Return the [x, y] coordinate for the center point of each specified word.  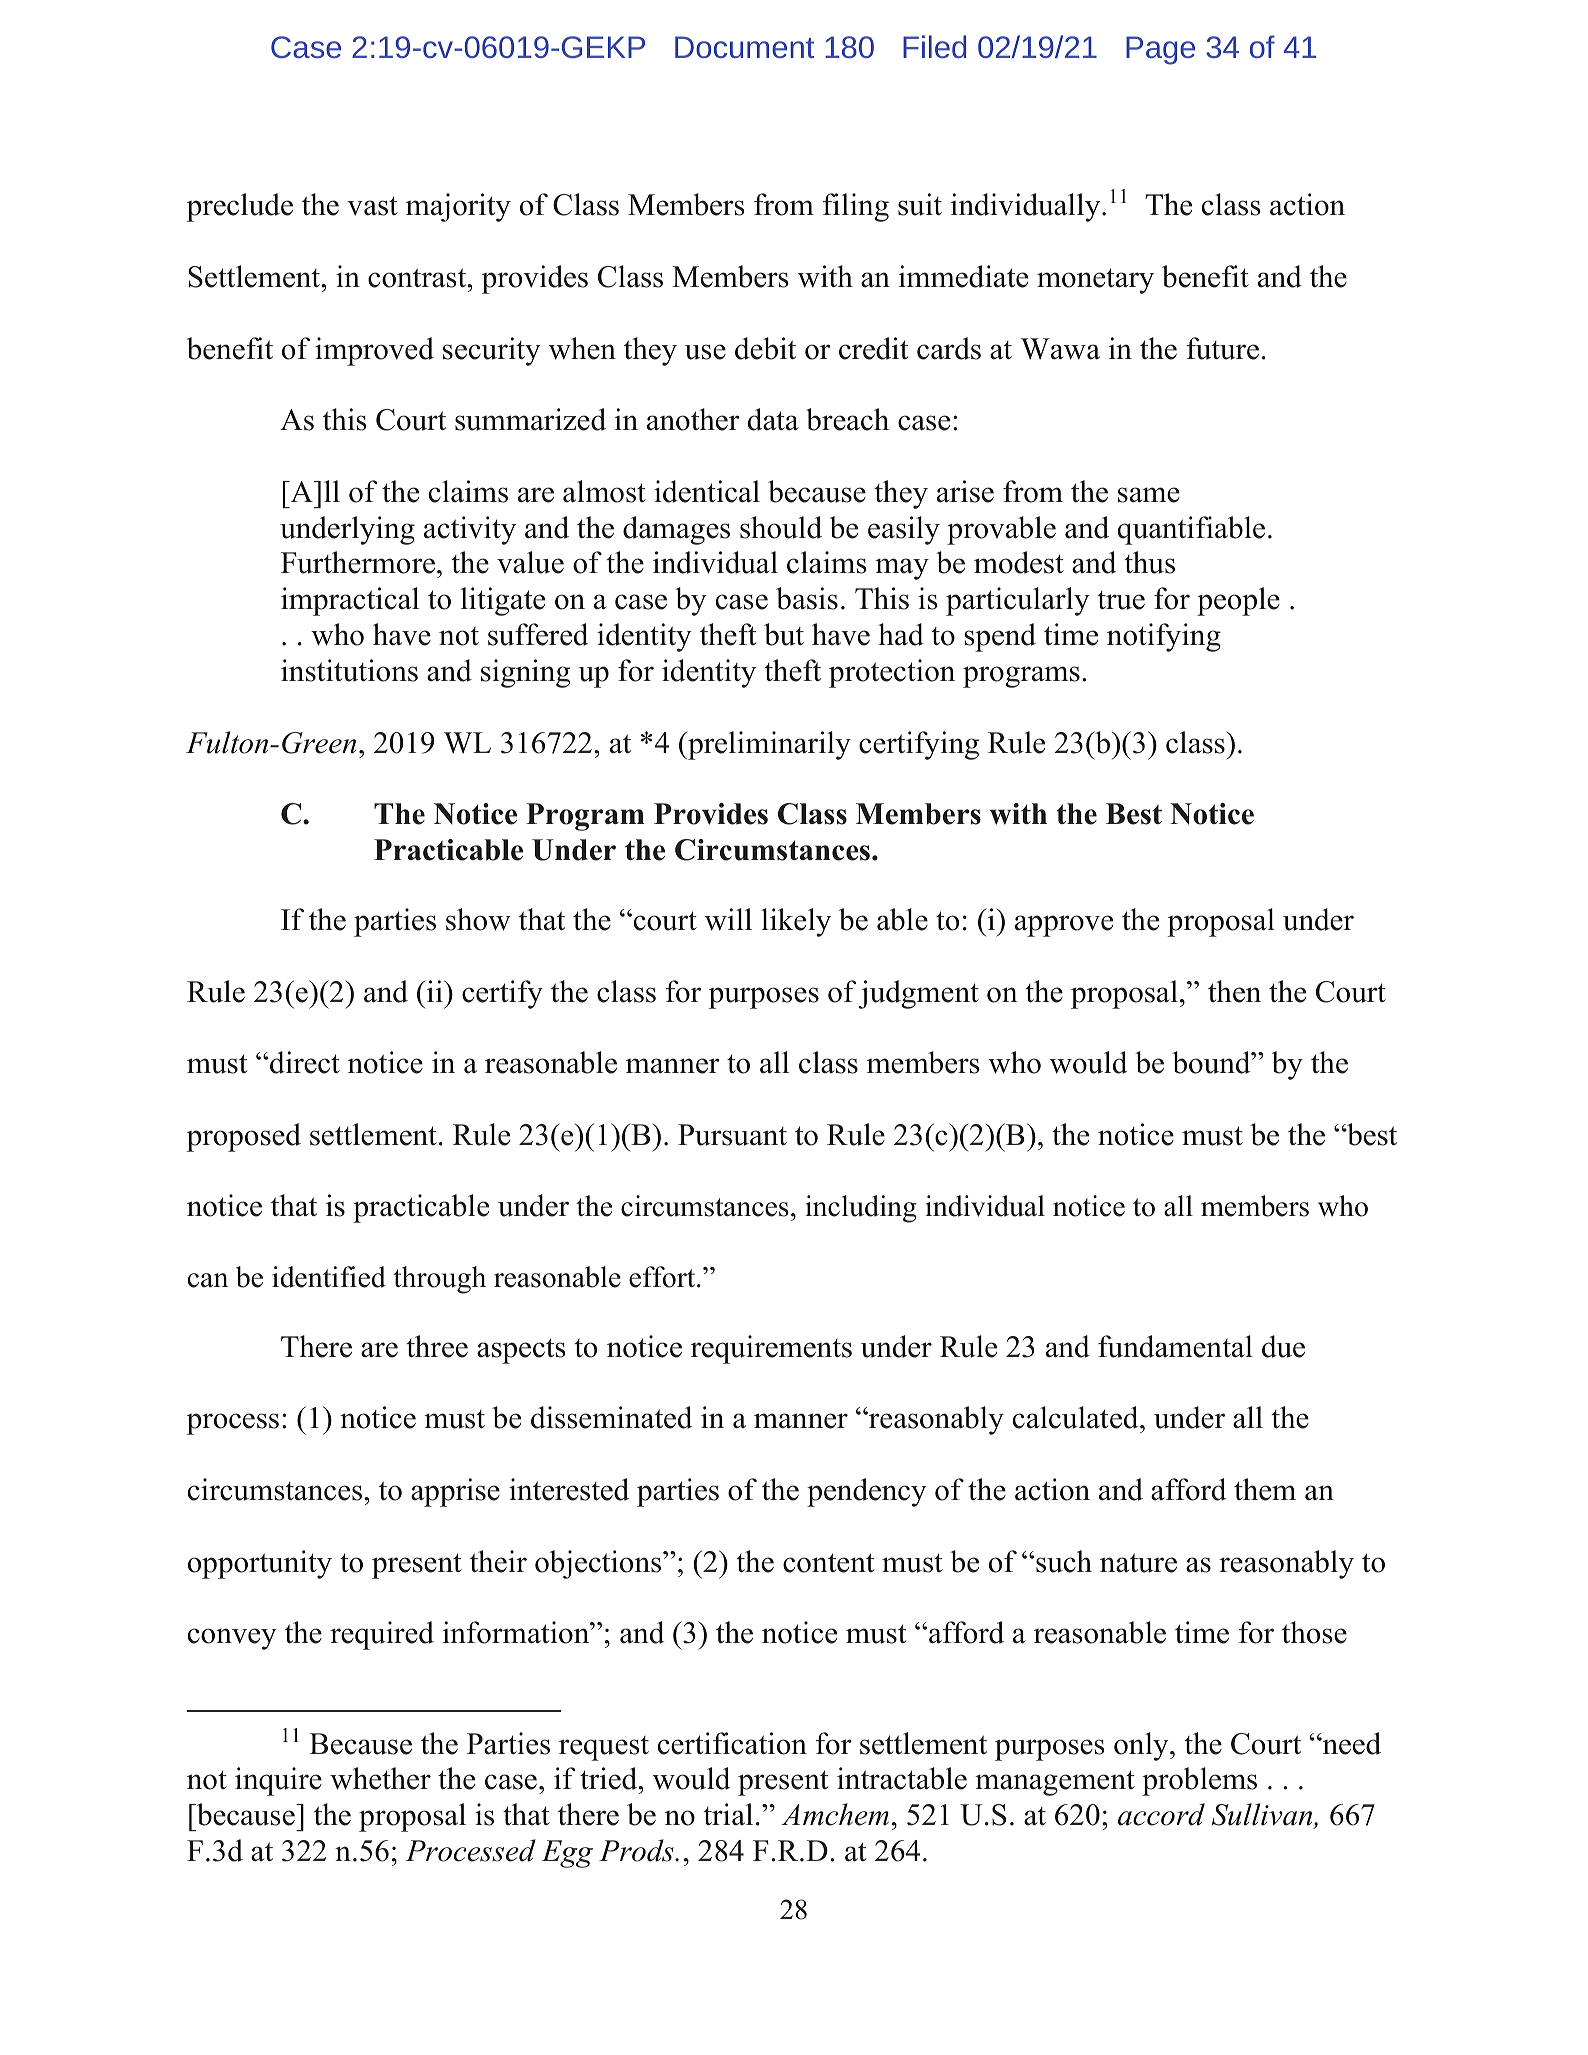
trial [728, 1814]
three [437, 1346]
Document [744, 47]
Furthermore [359, 562]
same [1149, 495]
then [1234, 991]
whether [380, 1778]
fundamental [1175, 1346]
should [781, 527]
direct [305, 1062]
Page [1160, 50]
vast [372, 206]
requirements [771, 1349]
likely [796, 922]
